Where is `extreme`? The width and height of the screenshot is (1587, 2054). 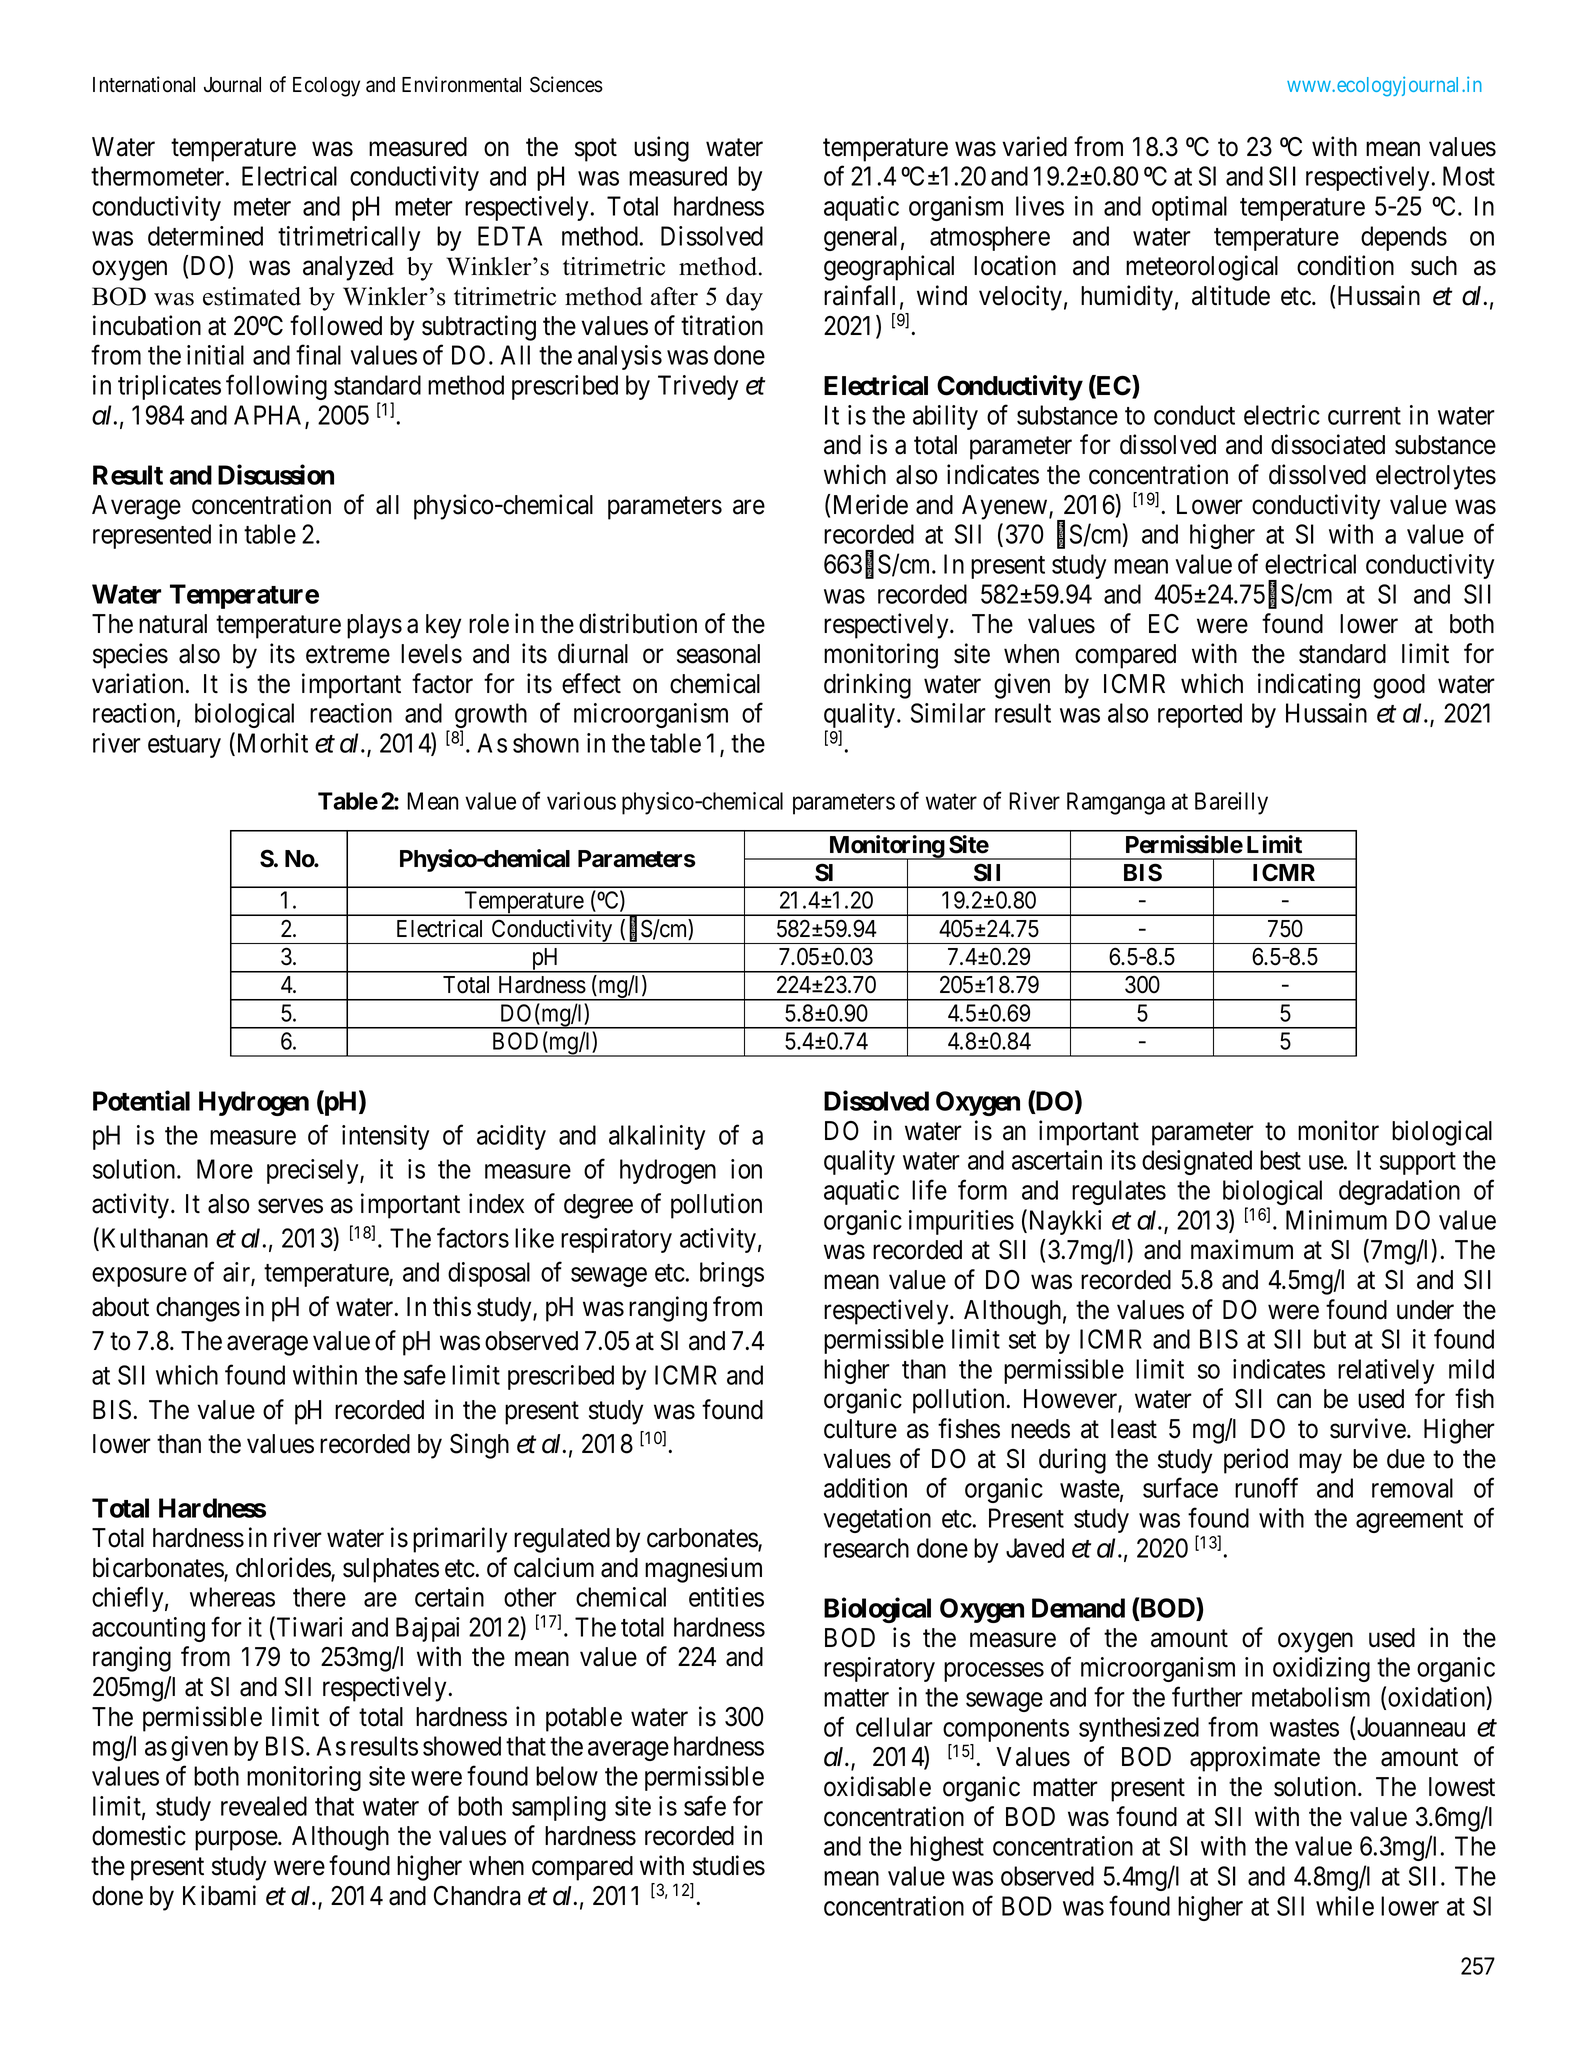
extreme is located at coordinates (348, 655).
